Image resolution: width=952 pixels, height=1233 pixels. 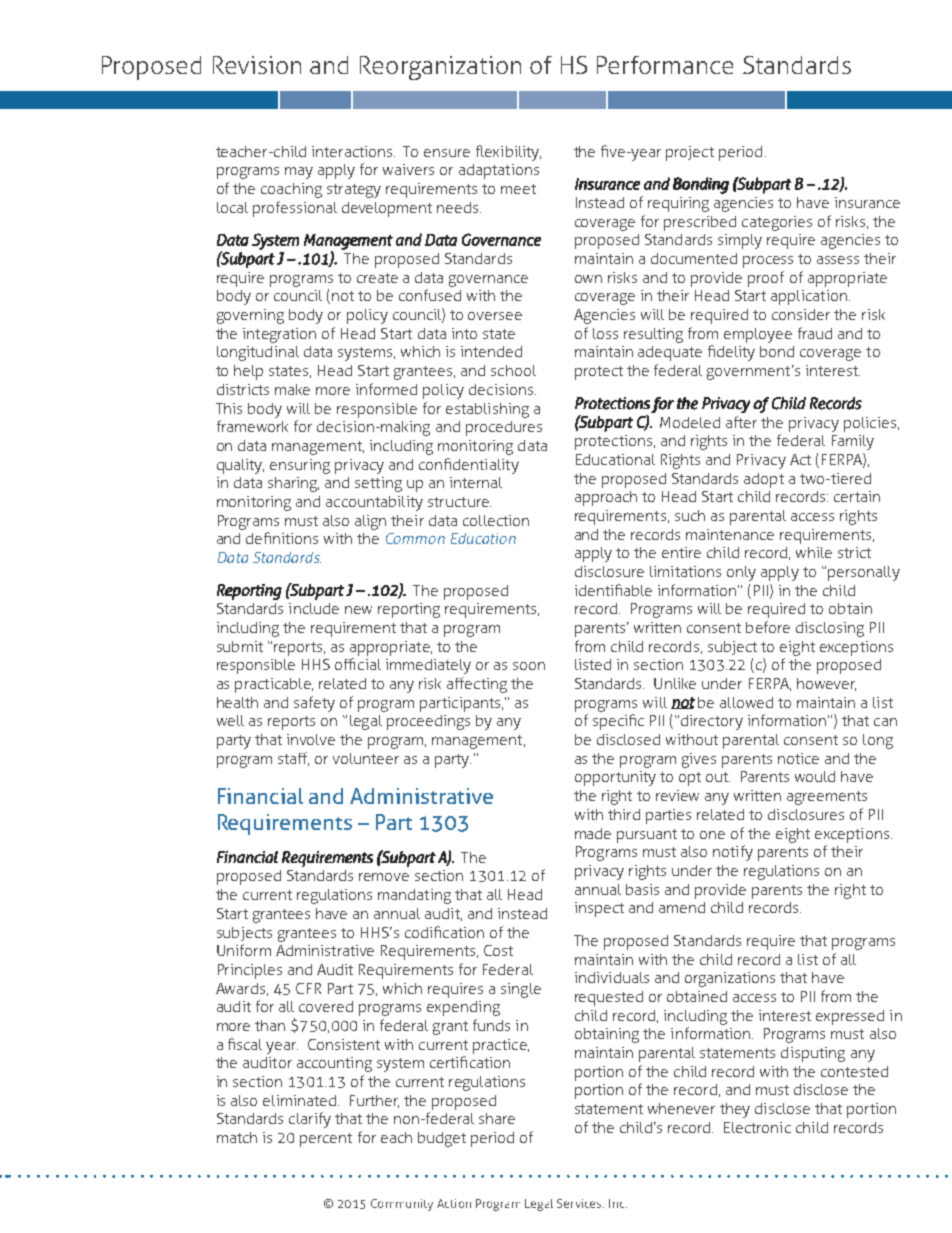 What do you see at coordinates (508, 153) in the image?
I see `flexibility` at bounding box center [508, 153].
